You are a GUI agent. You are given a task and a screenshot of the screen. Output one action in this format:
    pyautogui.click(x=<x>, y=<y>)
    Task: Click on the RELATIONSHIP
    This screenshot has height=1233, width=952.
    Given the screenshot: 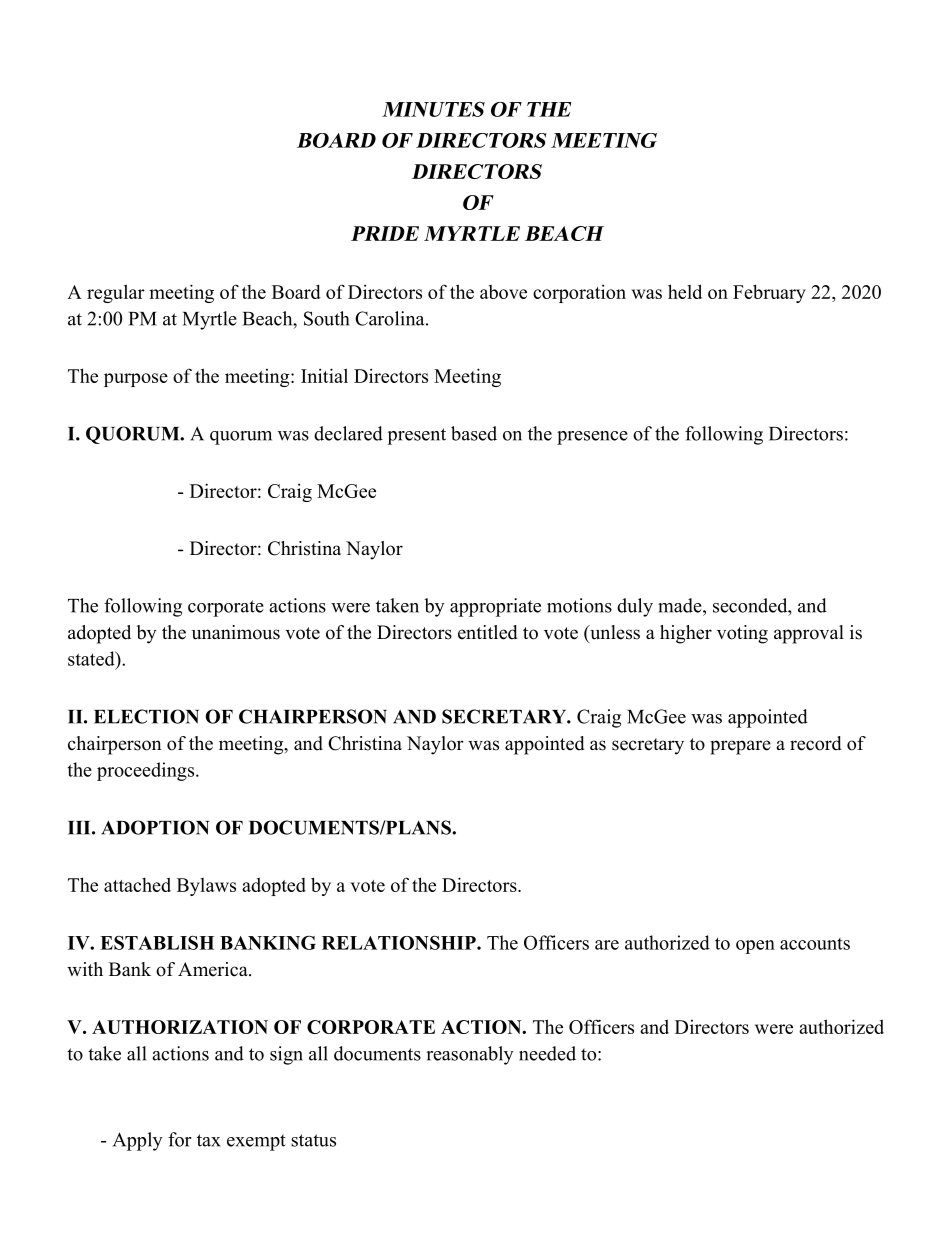 What is the action you would take?
    pyautogui.click(x=400, y=943)
